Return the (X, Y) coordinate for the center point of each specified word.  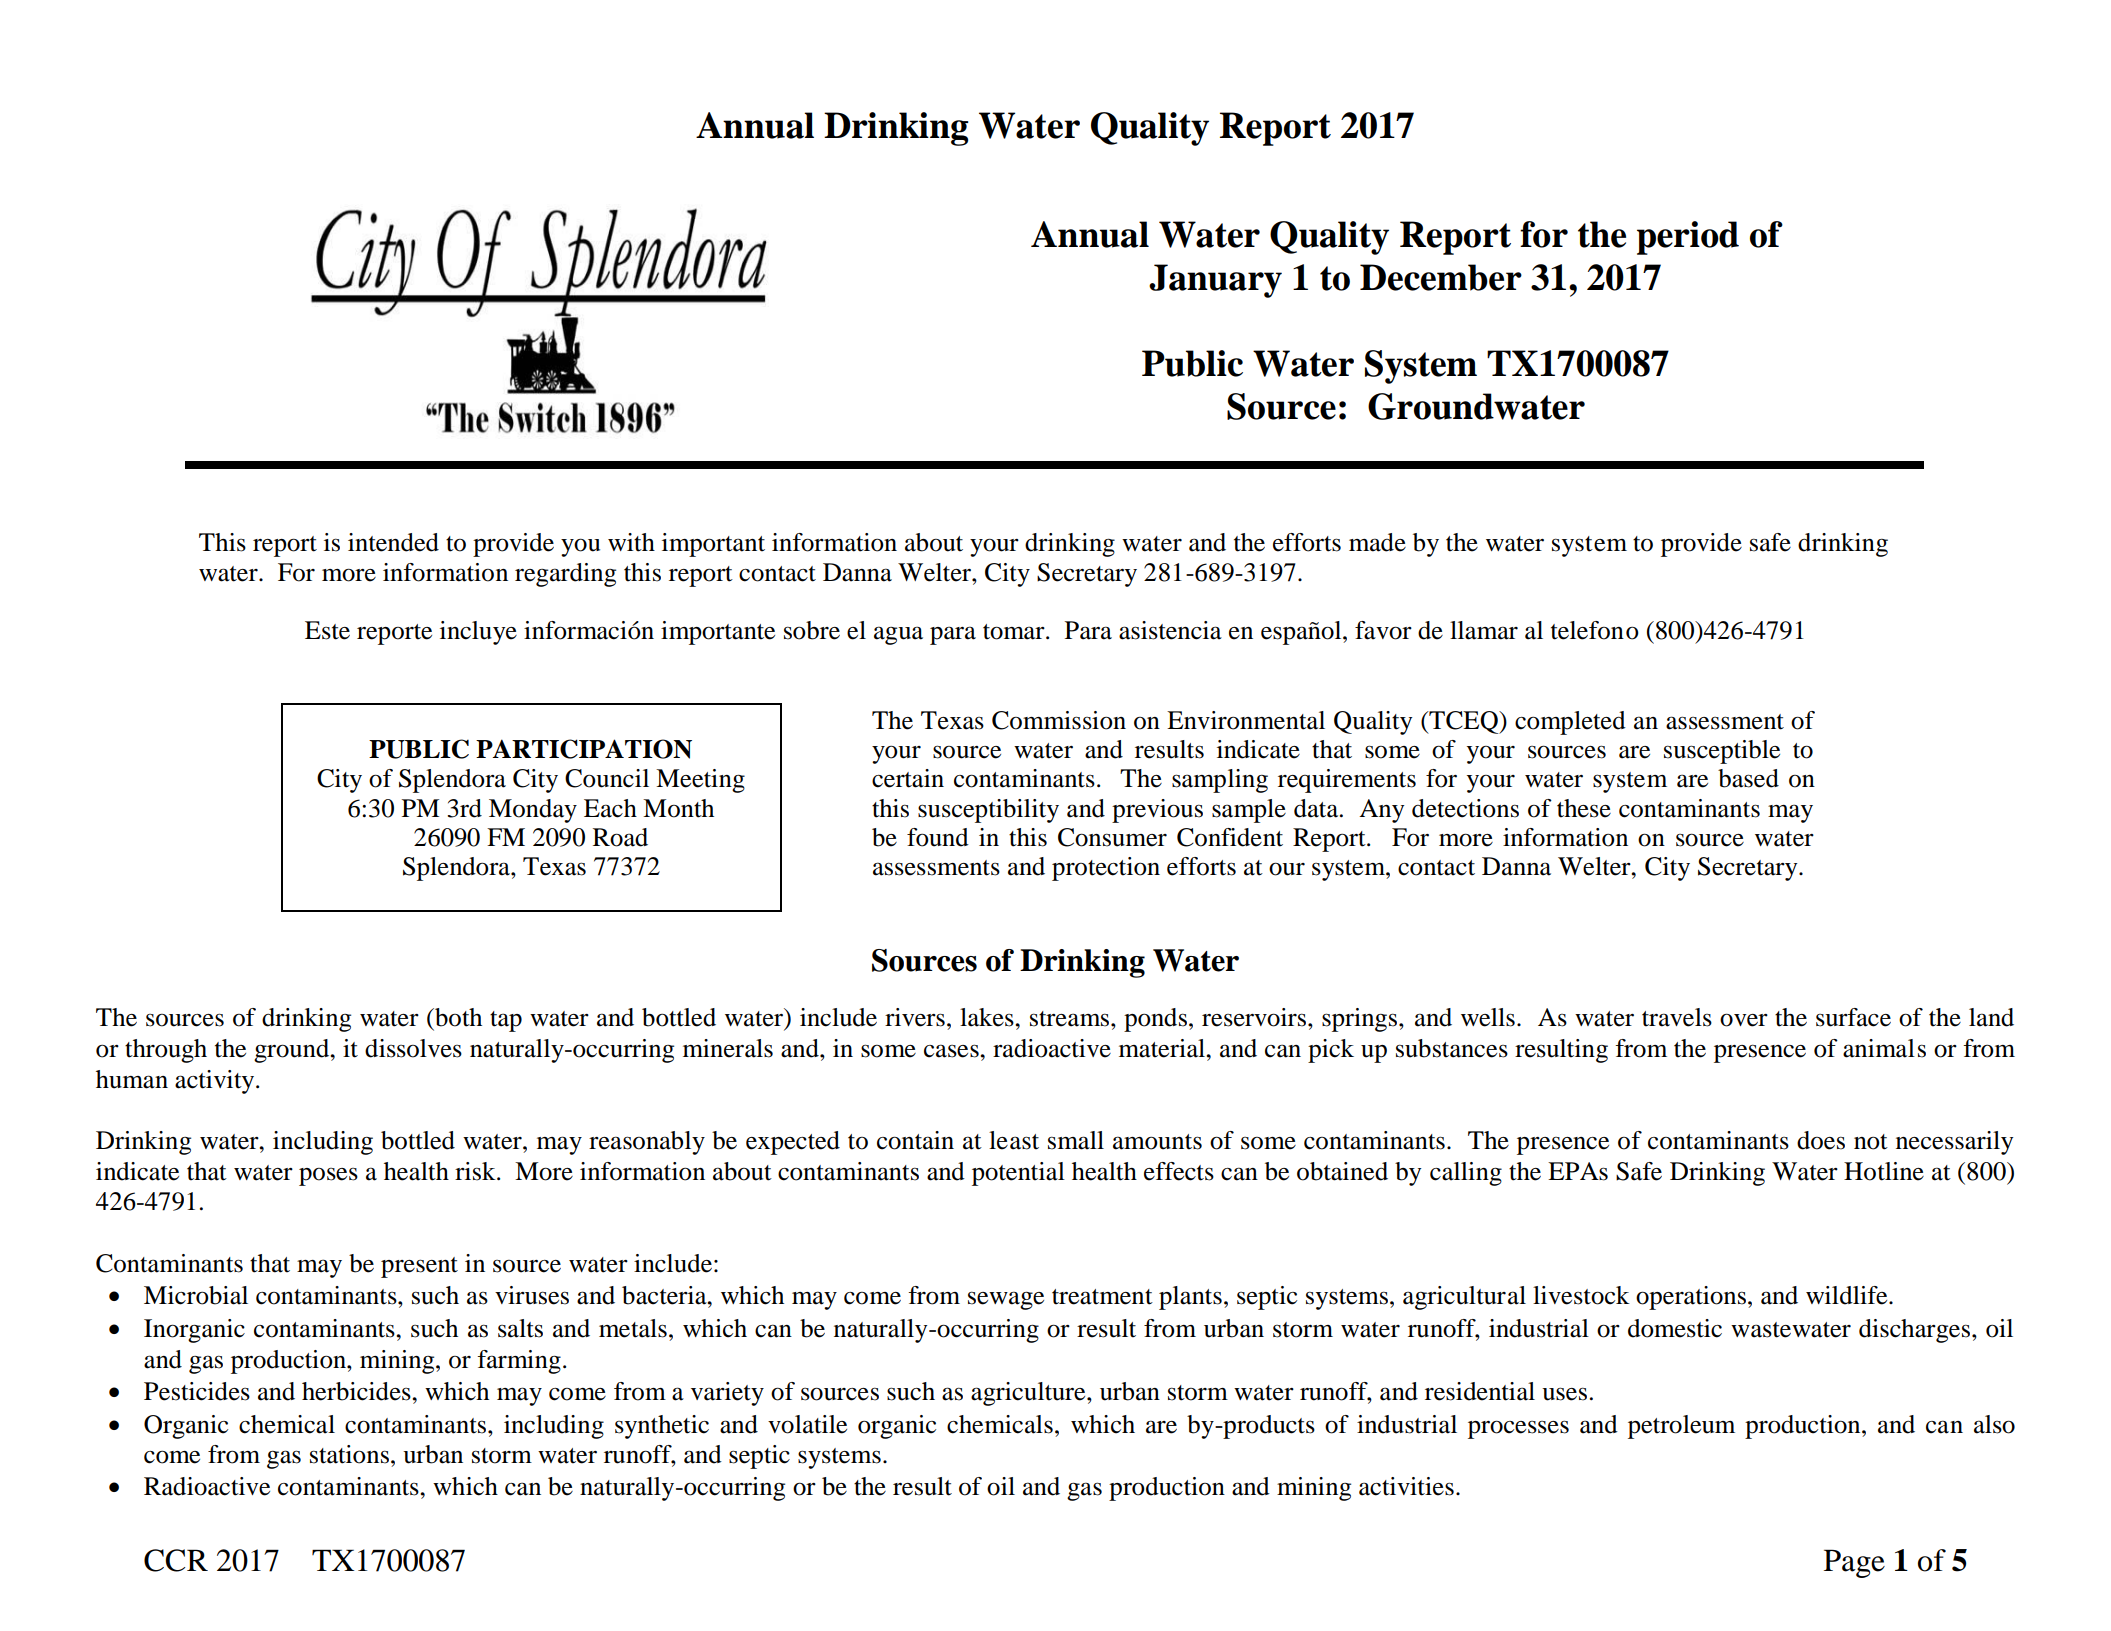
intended (393, 542)
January (1215, 281)
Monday (533, 811)
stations (349, 1454)
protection (1106, 869)
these (1584, 808)
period (1688, 238)
